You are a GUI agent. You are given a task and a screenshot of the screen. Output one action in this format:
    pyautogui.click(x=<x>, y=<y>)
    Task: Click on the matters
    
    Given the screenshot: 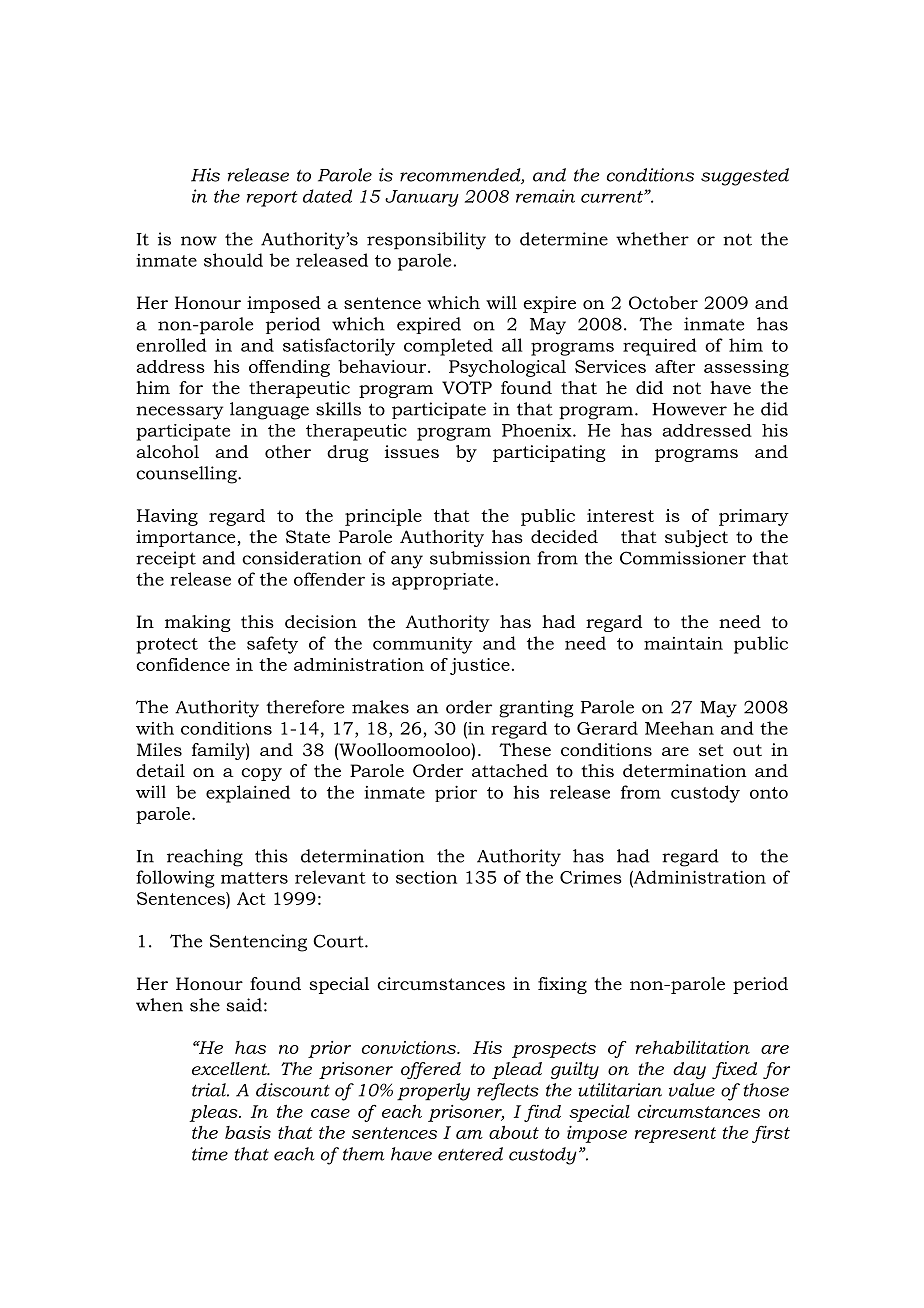 What is the action you would take?
    pyautogui.click(x=254, y=878)
